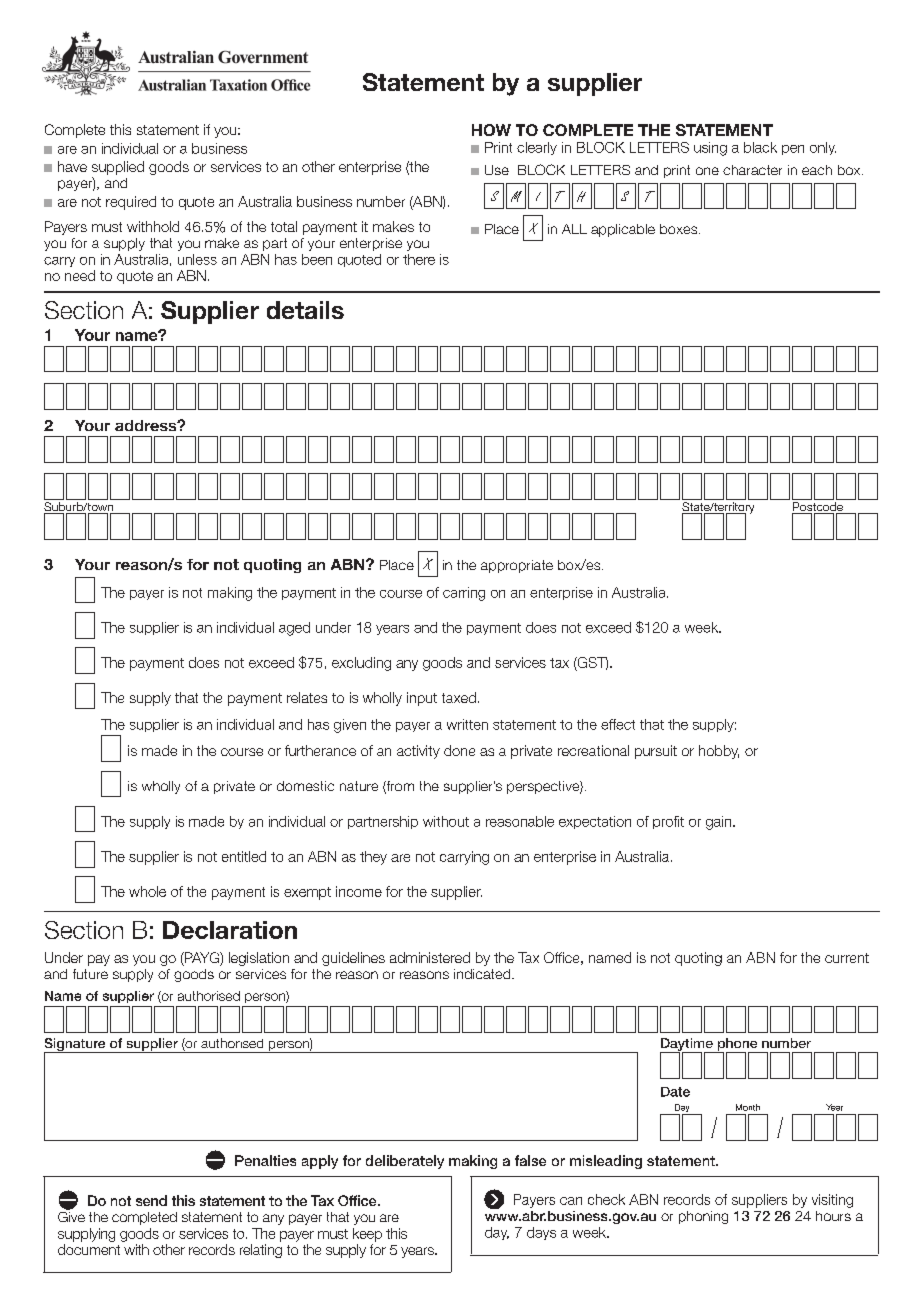  I want to click on character, so click(752, 170).
